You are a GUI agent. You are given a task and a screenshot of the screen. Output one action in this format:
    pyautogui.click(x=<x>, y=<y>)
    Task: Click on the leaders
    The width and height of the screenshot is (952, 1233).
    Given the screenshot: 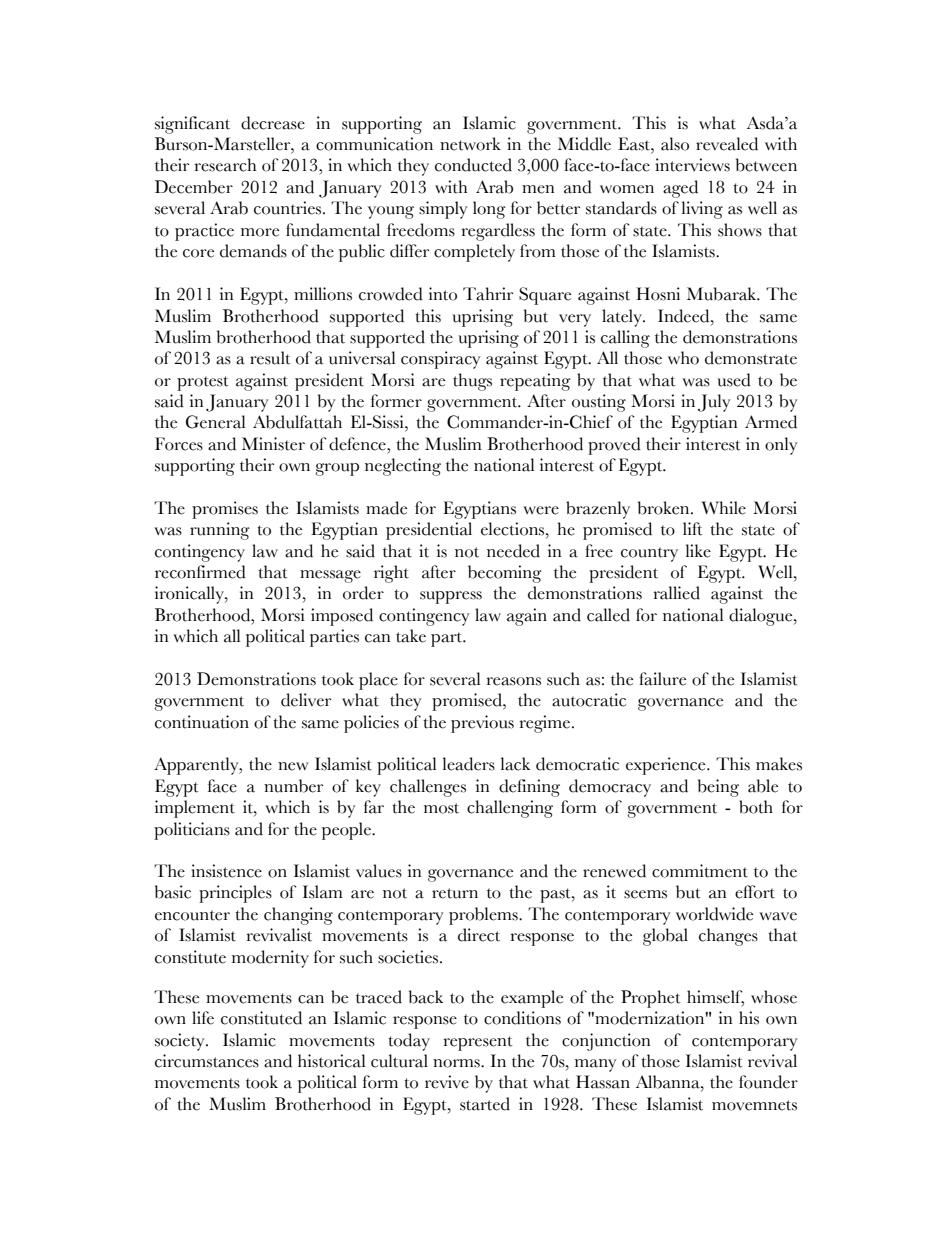 What is the action you would take?
    pyautogui.click(x=469, y=764)
